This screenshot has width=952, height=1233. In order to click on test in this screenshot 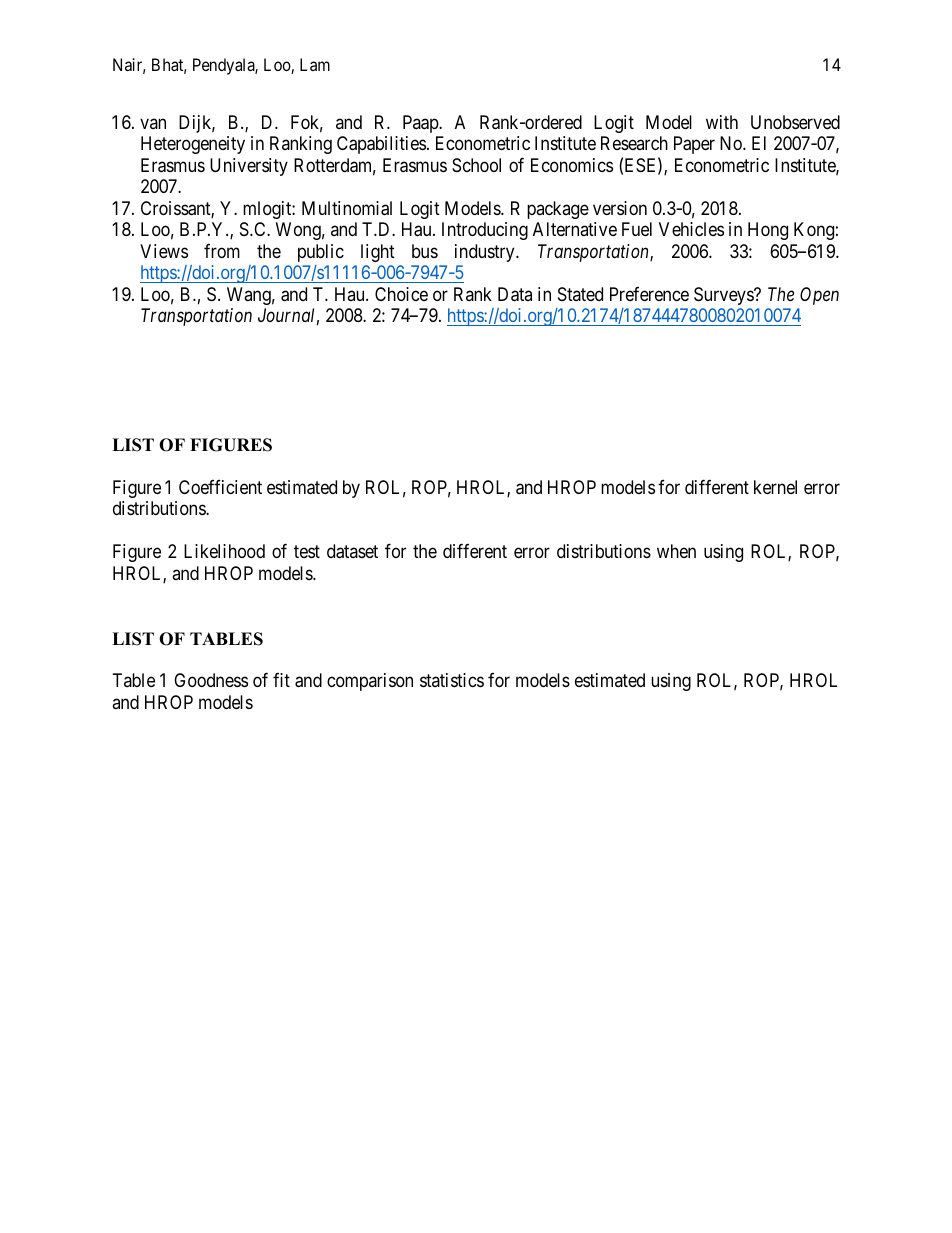, I will do `click(307, 552)`.
